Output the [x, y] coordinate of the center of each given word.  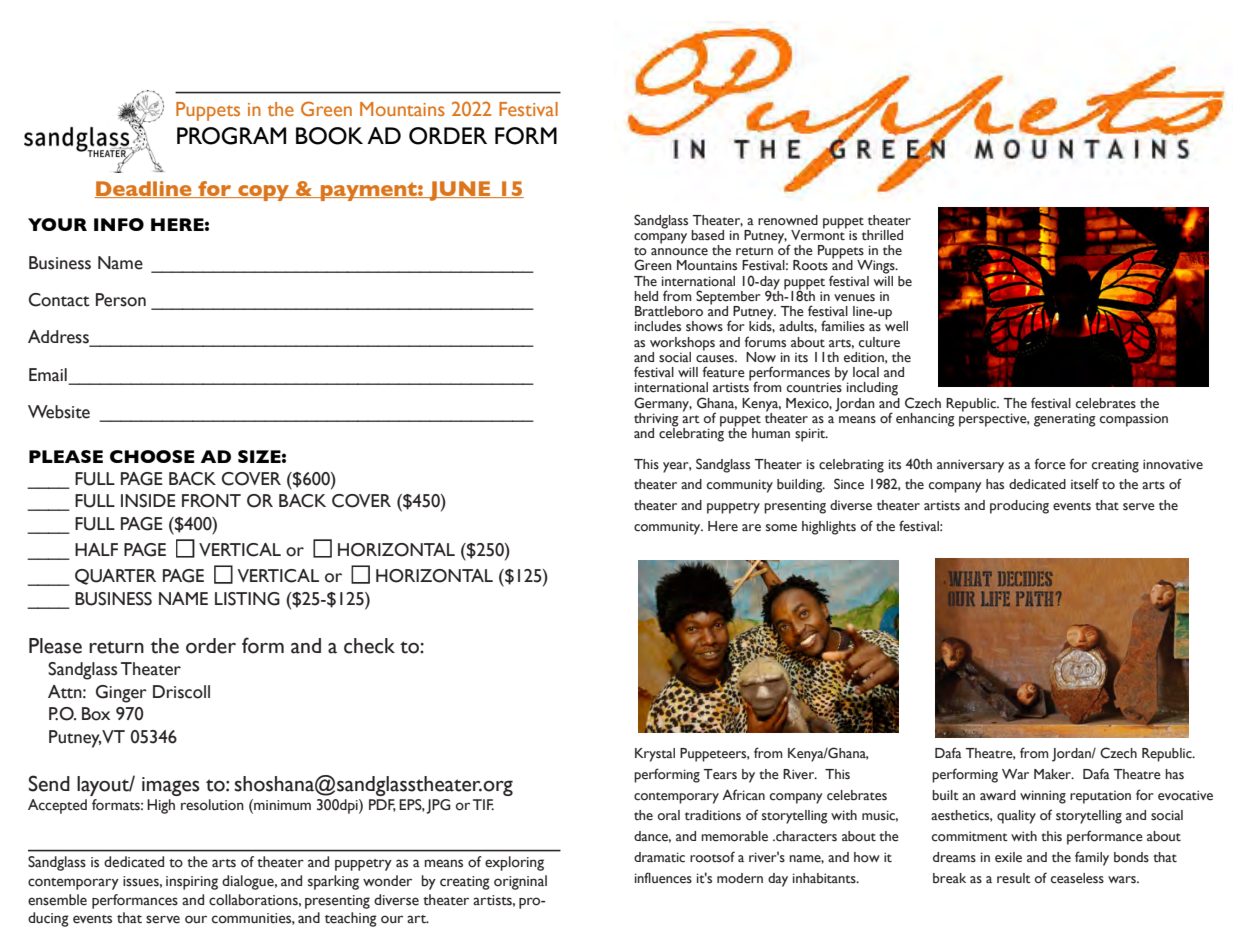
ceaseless [1077, 878]
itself [1085, 484]
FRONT [211, 501]
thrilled [882, 235]
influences [663, 878]
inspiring [192, 883]
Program [231, 136]
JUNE [460, 191]
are [751, 528]
